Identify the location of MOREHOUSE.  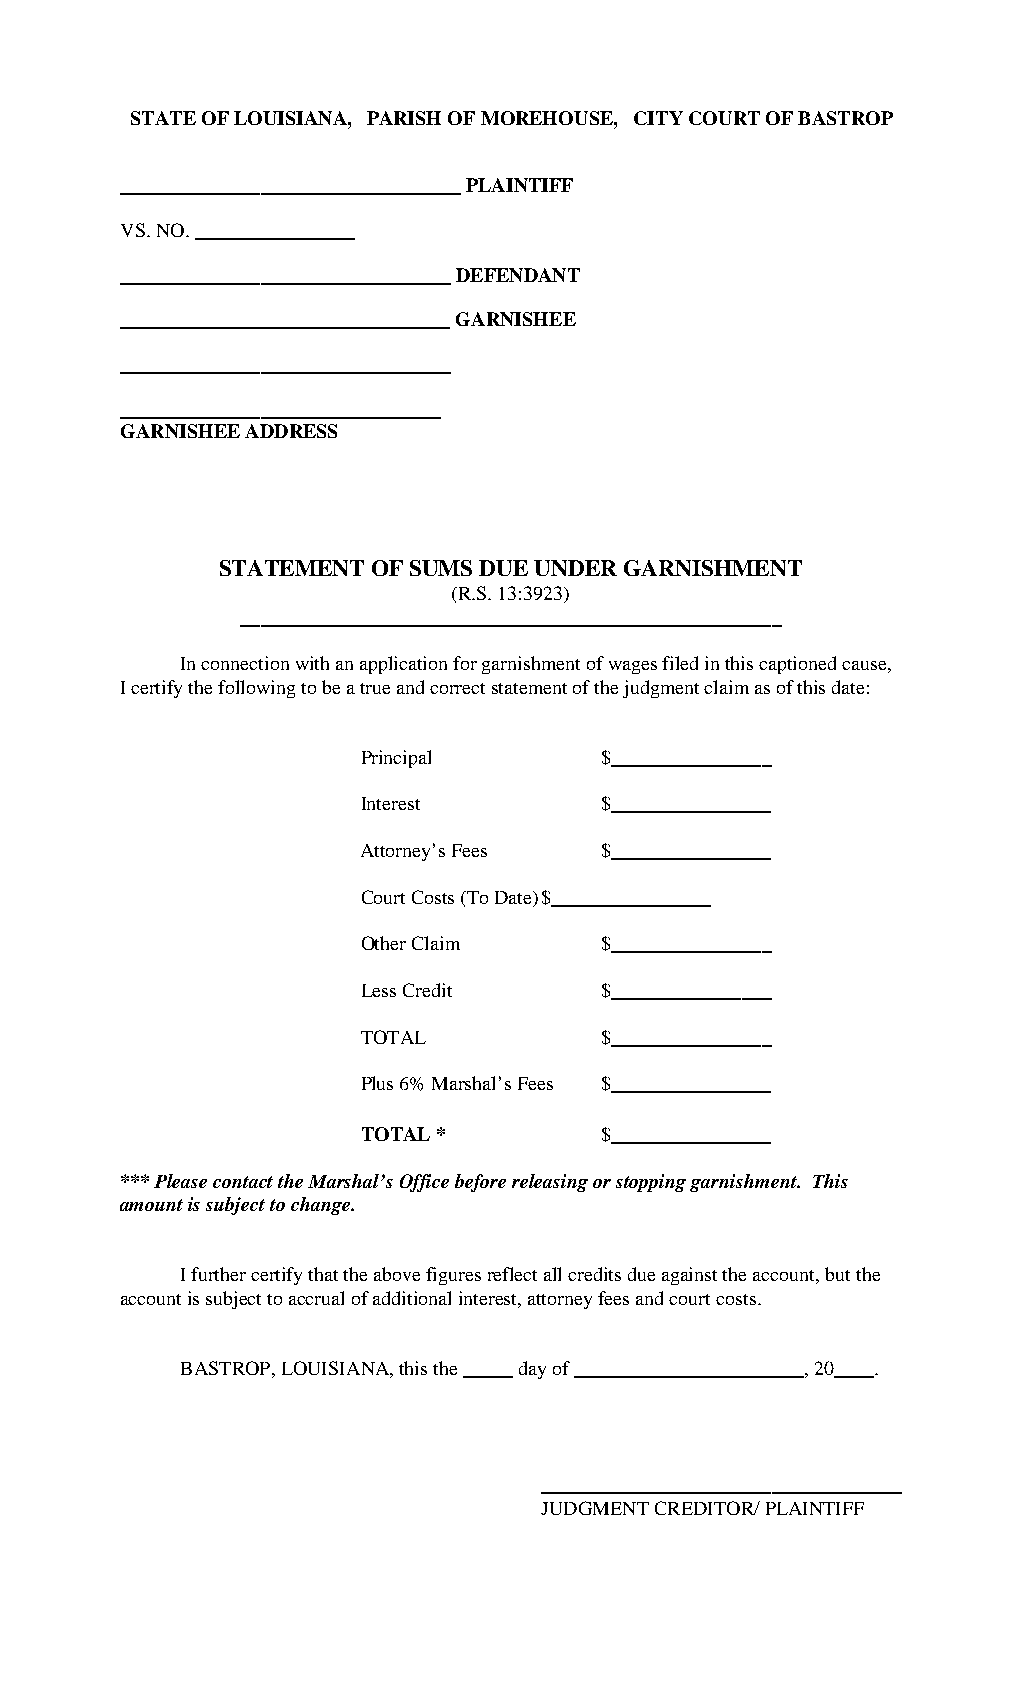
(548, 118).
